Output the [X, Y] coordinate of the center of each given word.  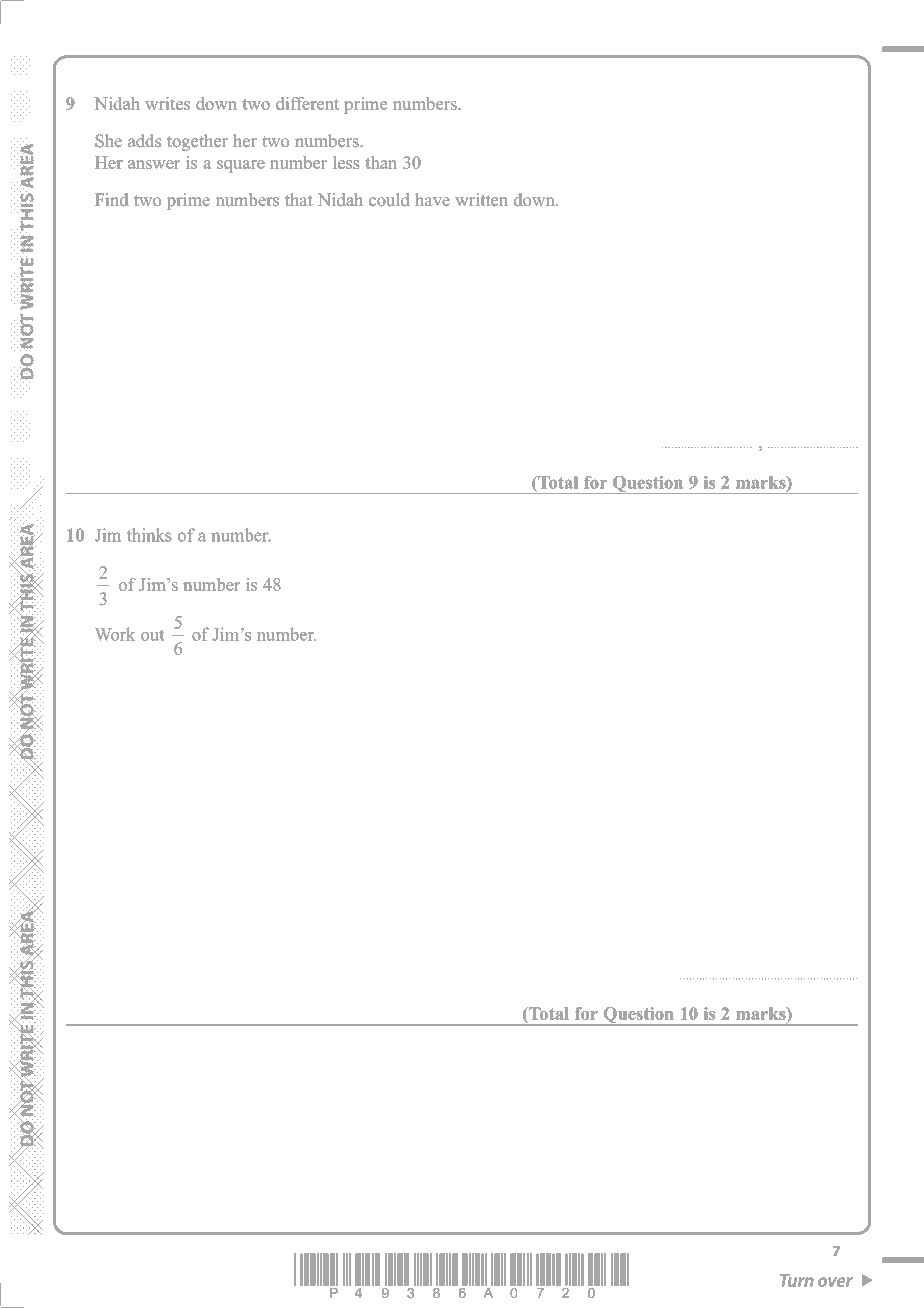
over [835, 1282]
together [197, 142]
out [152, 635]
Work [115, 634]
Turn [797, 1280]
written [482, 199]
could [389, 200]
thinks [149, 535]
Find [111, 199]
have [432, 200]
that [299, 199]
